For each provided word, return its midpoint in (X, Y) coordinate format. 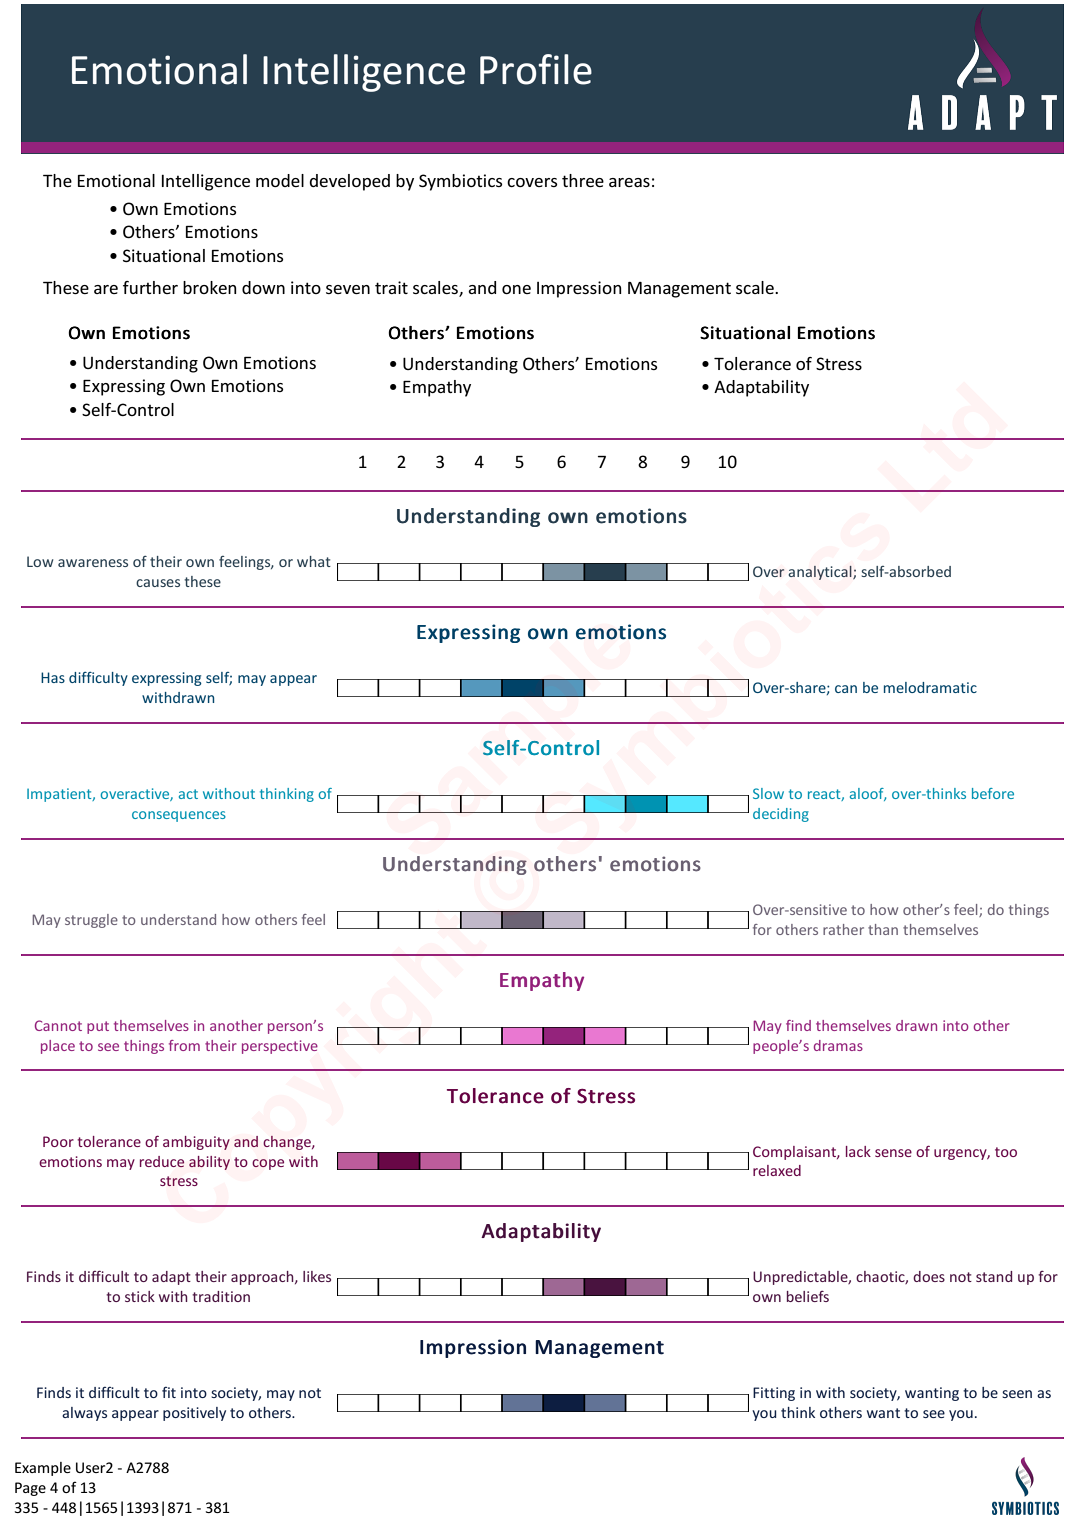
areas (629, 182)
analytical (821, 573)
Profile (536, 69)
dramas (838, 1045)
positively (194, 1414)
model (280, 180)
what (314, 561)
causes (158, 583)
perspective (280, 1047)
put (98, 1027)
